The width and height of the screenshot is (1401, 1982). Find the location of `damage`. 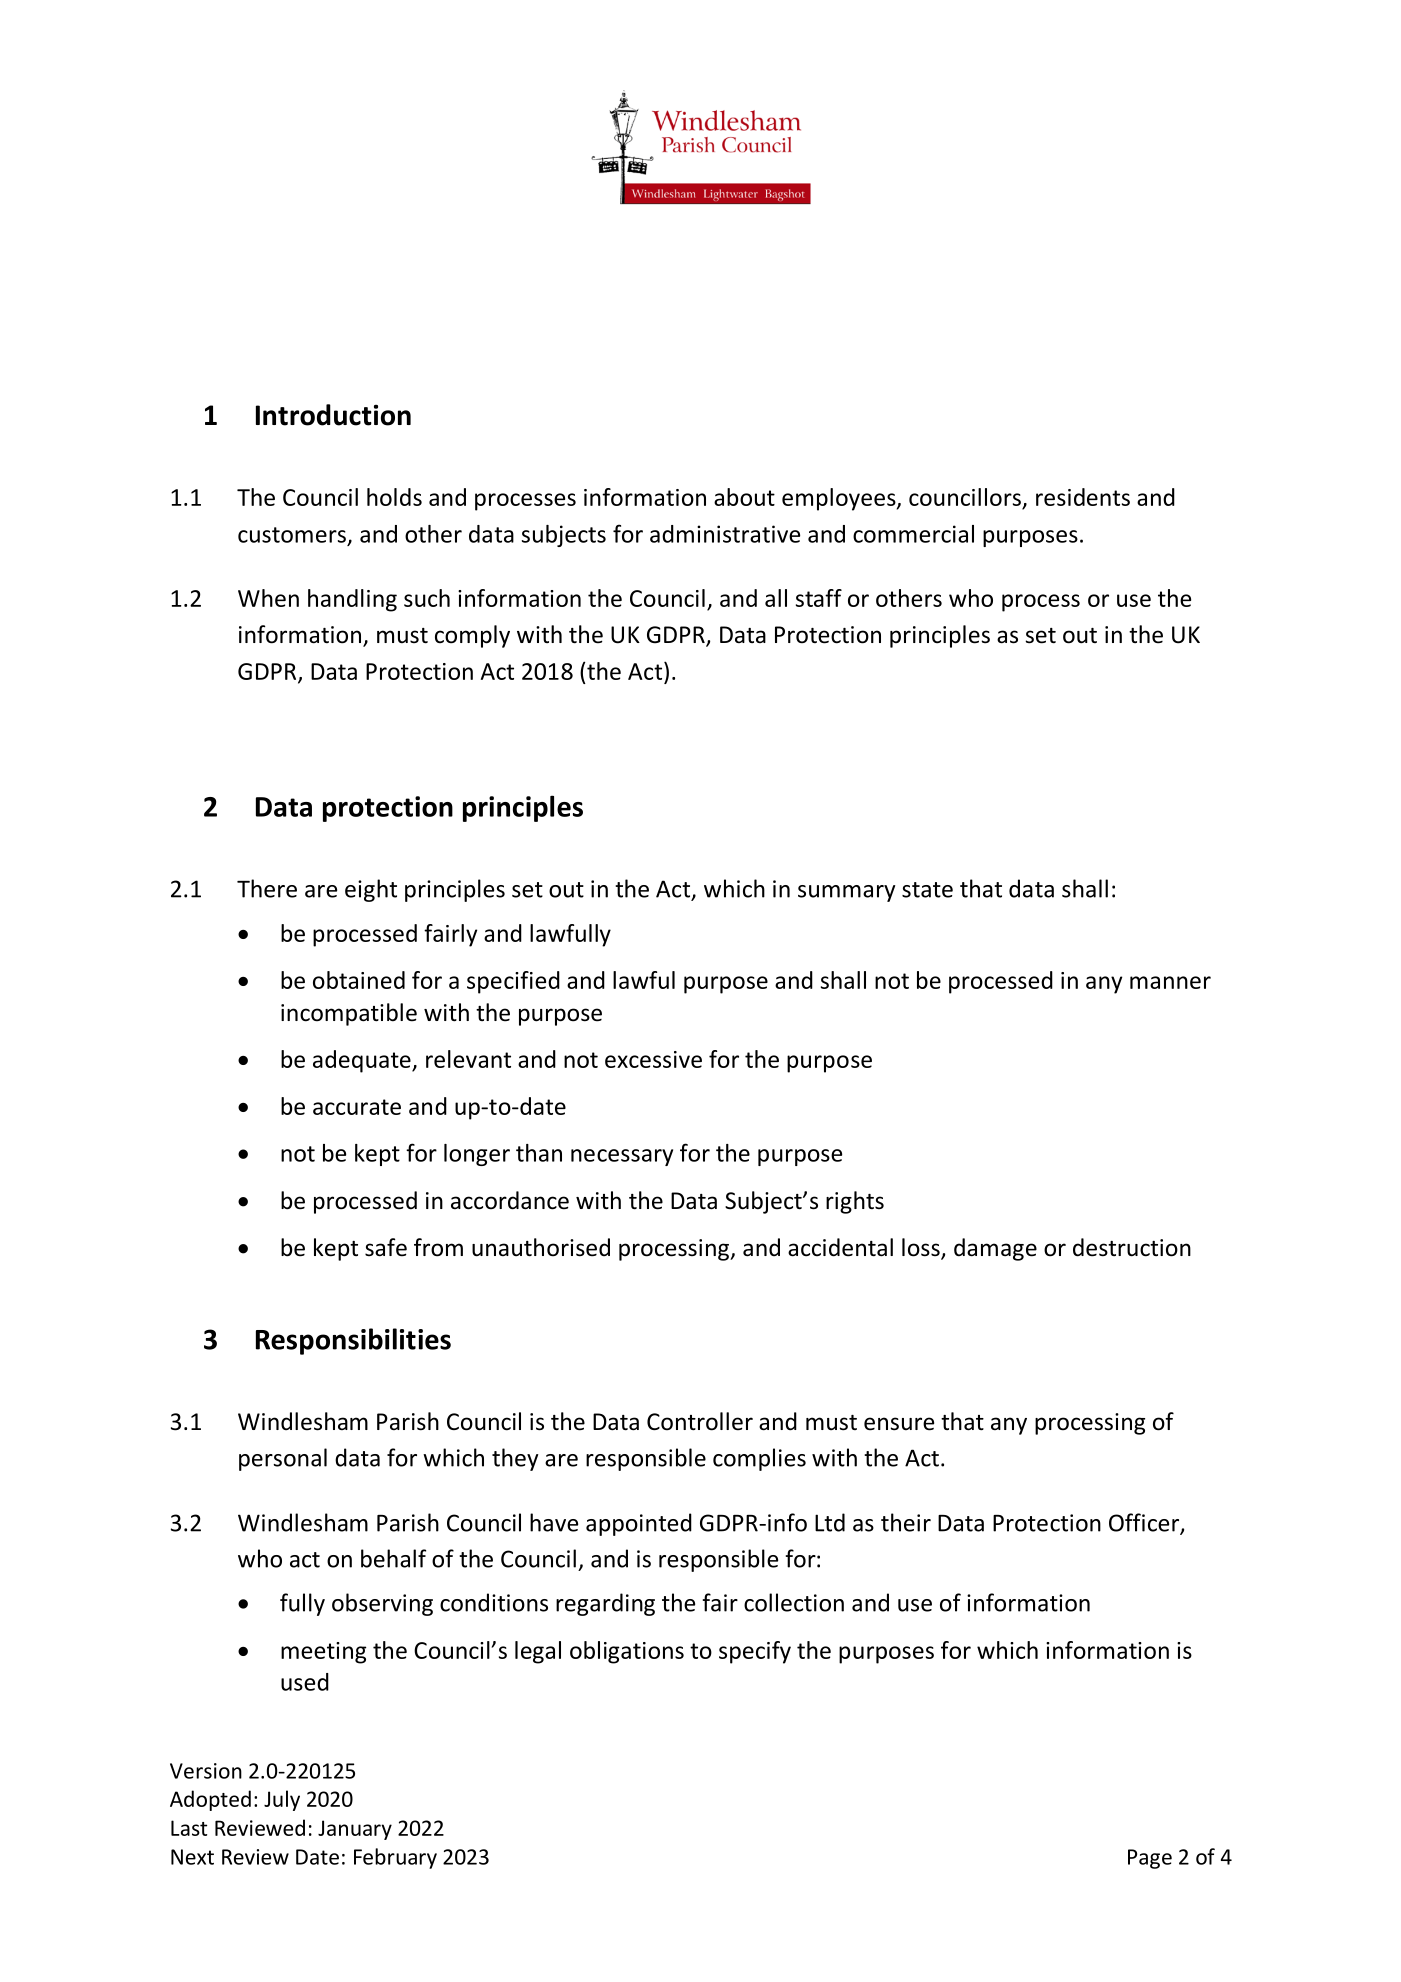

damage is located at coordinates (995, 1249).
